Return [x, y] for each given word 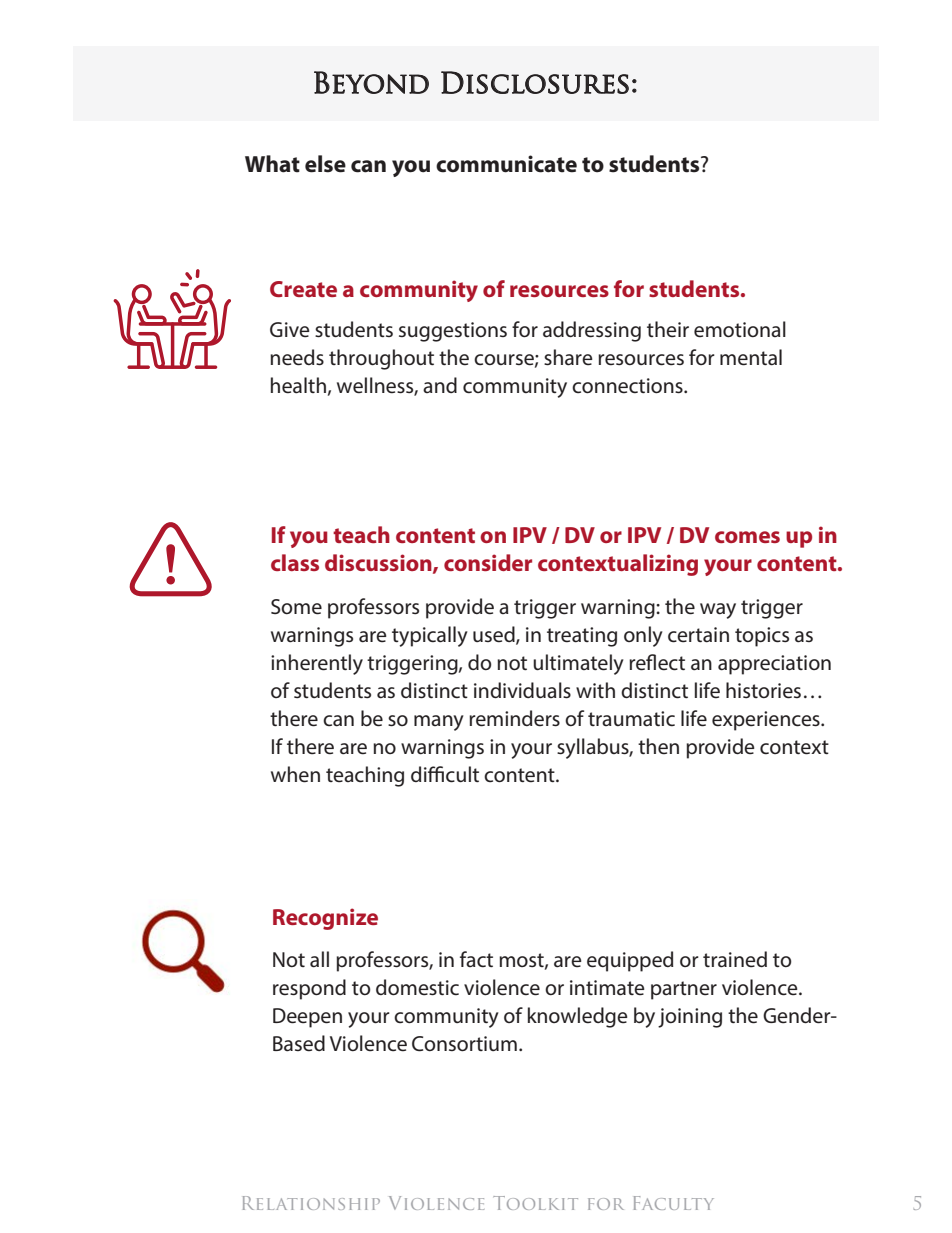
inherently [317, 664]
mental [751, 357]
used [495, 635]
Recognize [325, 919]
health [298, 385]
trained [735, 959]
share [568, 357]
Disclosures [535, 82]
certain [698, 635]
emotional [740, 329]
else [325, 164]
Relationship [311, 1203]
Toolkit [535, 1203]
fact [476, 959]
